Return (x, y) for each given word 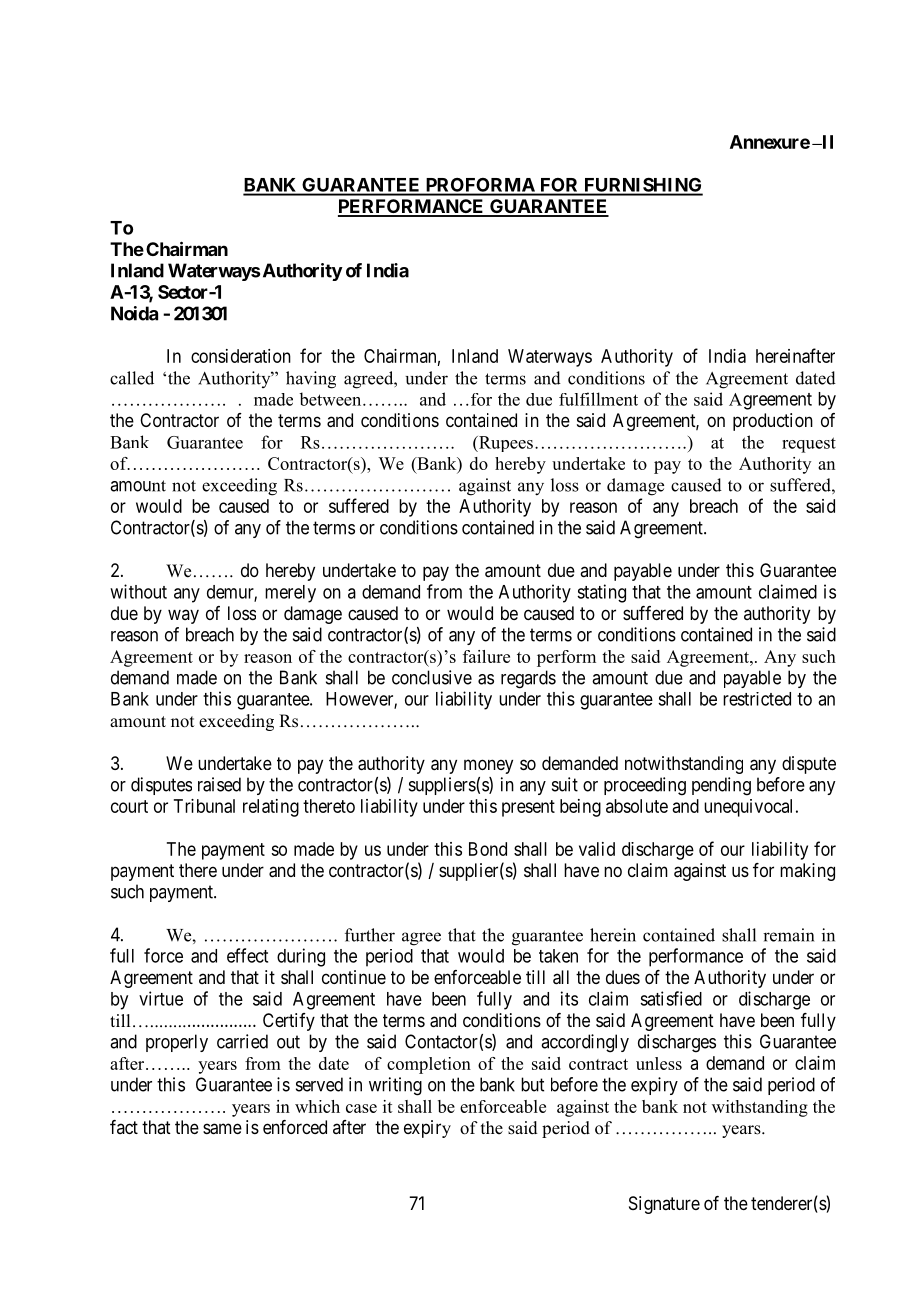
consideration (241, 356)
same (222, 1129)
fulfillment (598, 399)
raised (219, 784)
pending (721, 786)
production (773, 422)
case (361, 1108)
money (488, 766)
